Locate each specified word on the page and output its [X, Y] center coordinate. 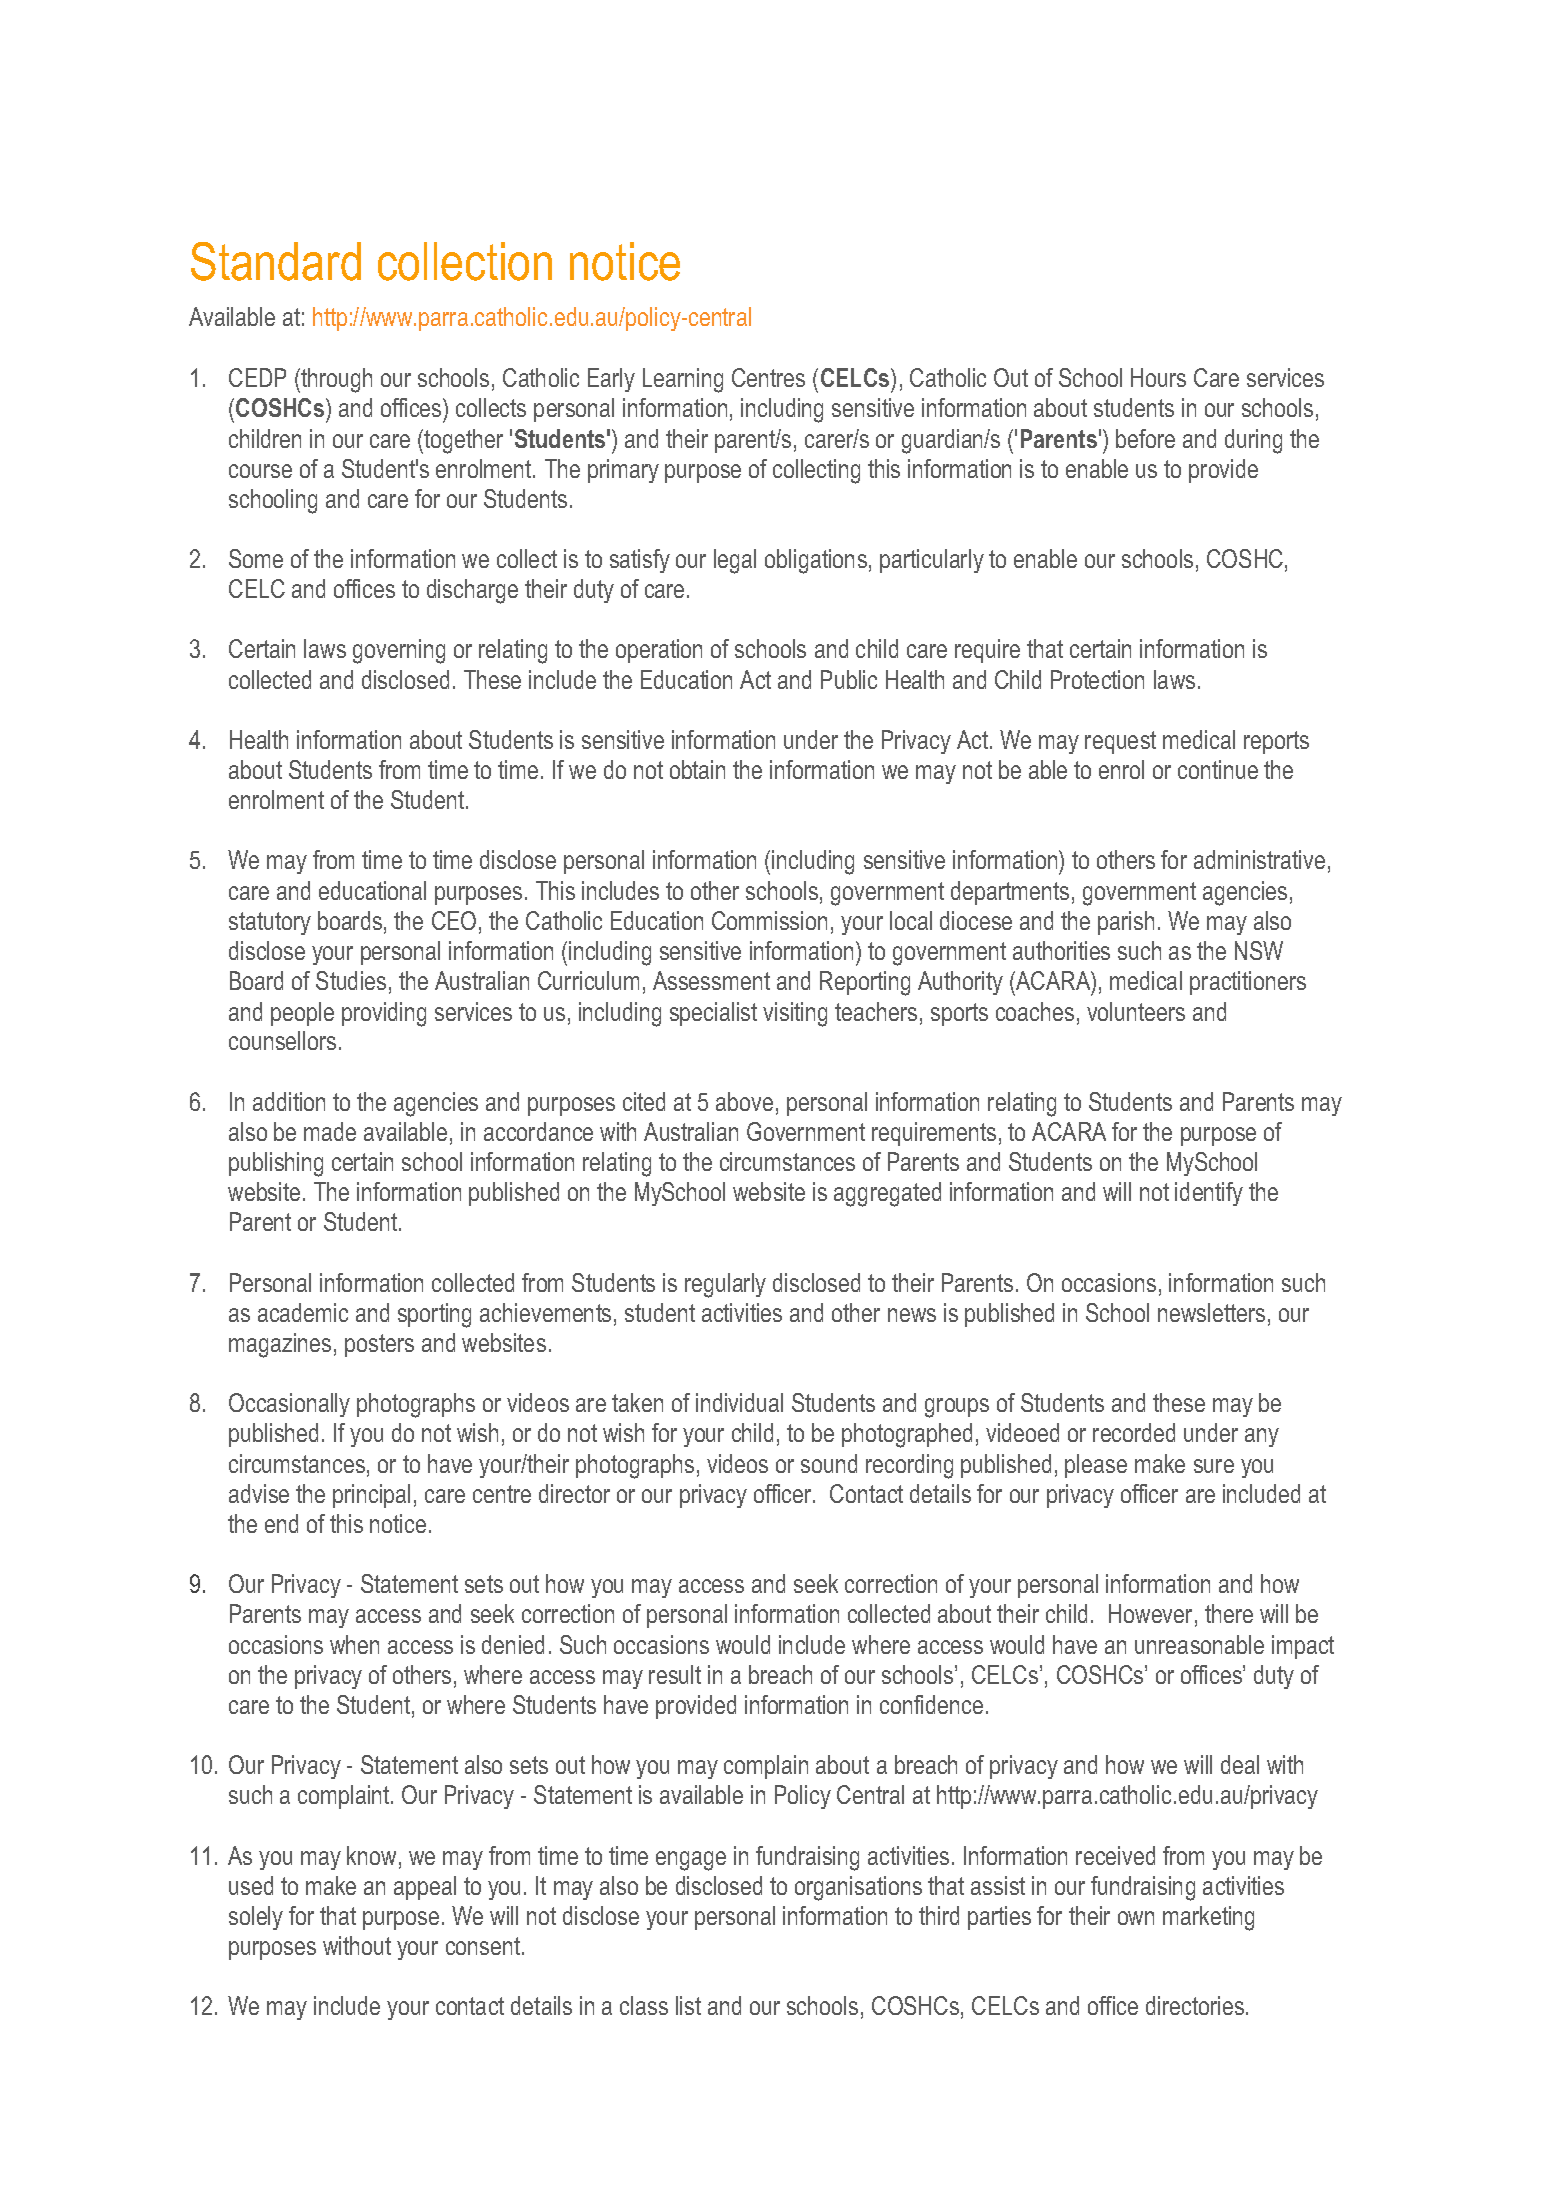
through [335, 380]
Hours [1158, 377]
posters [379, 1345]
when [354, 1644]
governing [399, 651]
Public [849, 679]
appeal [425, 1888]
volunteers [1136, 1011]
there [1229, 1613]
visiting [795, 1014]
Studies [351, 980]
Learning [683, 380]
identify [1209, 1194]
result [675, 1674]
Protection [1097, 679]
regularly [725, 1285]
